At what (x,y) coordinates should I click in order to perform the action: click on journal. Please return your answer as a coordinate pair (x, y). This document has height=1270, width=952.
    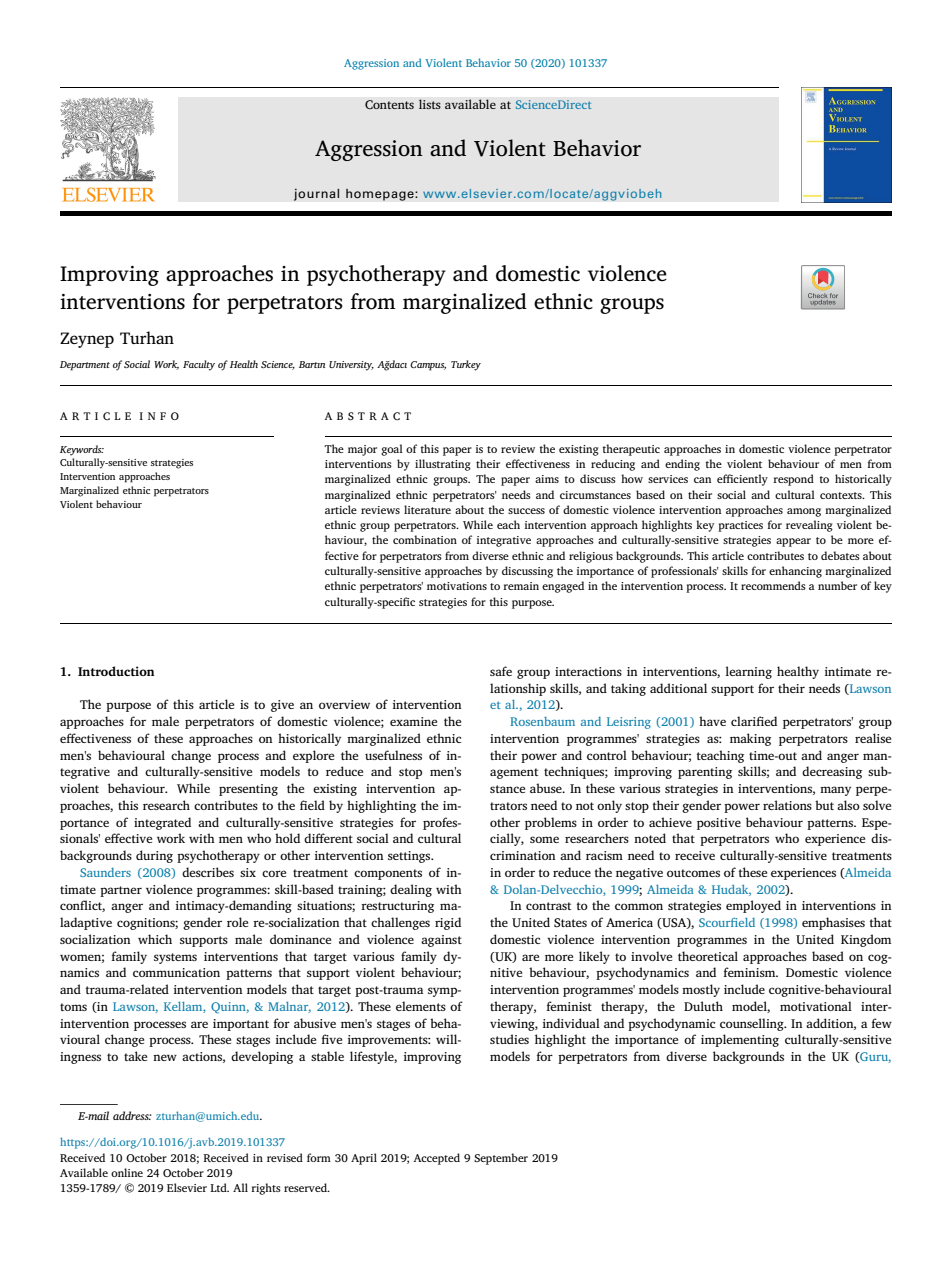
    Looking at the image, I should click on (317, 194).
